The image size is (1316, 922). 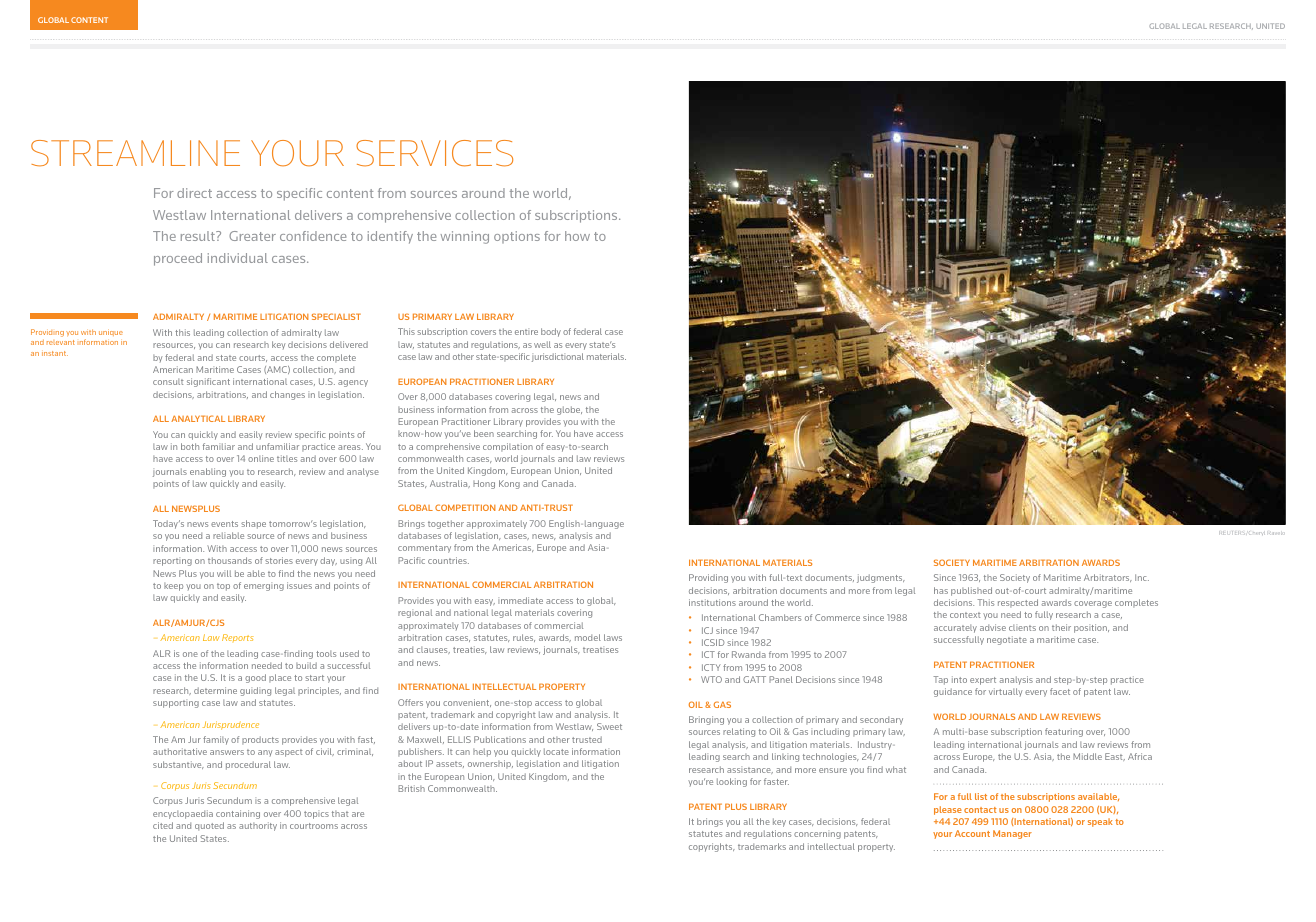 I want to click on virtually, so click(x=1005, y=692).
